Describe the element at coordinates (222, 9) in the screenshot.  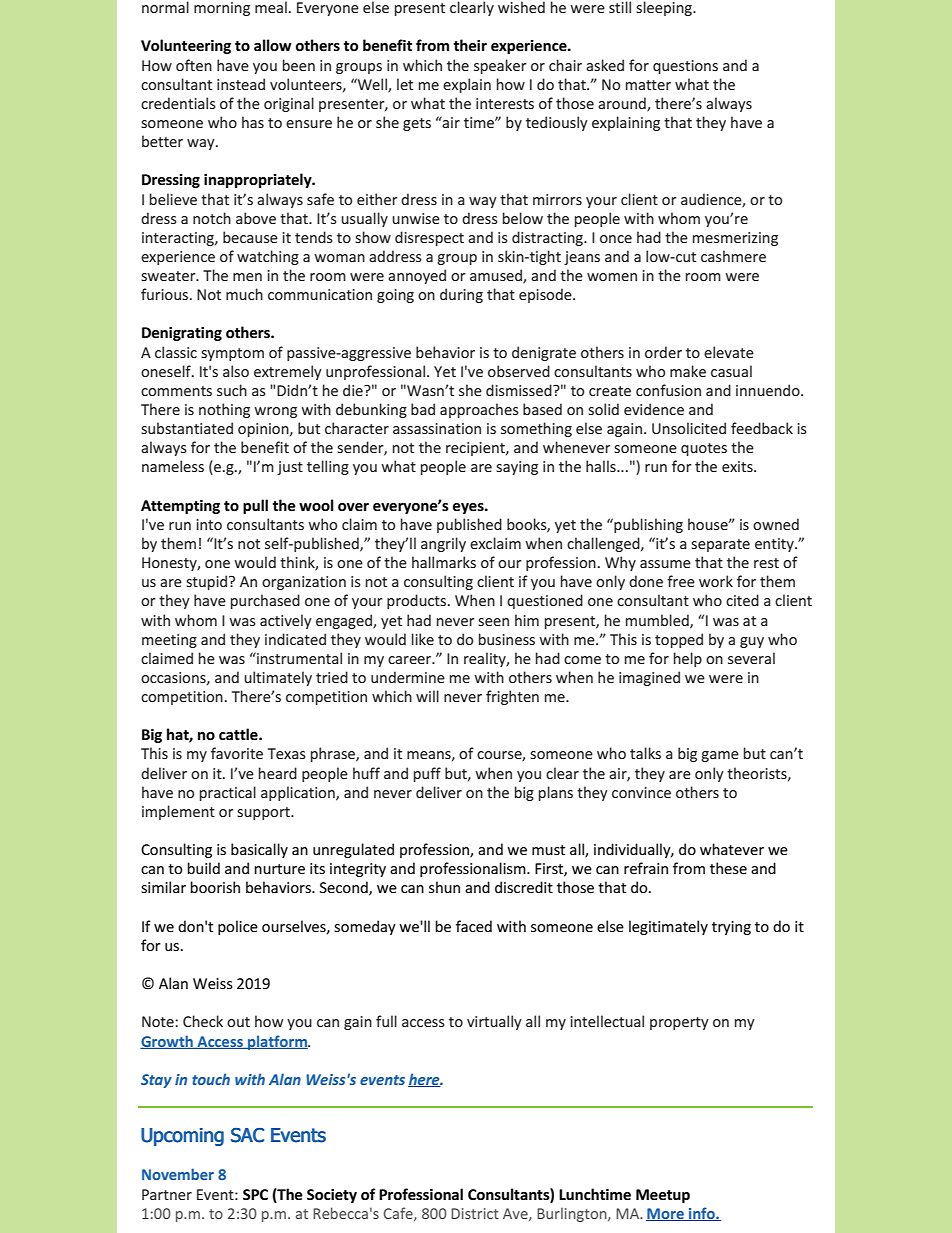
I see `morning` at that location.
